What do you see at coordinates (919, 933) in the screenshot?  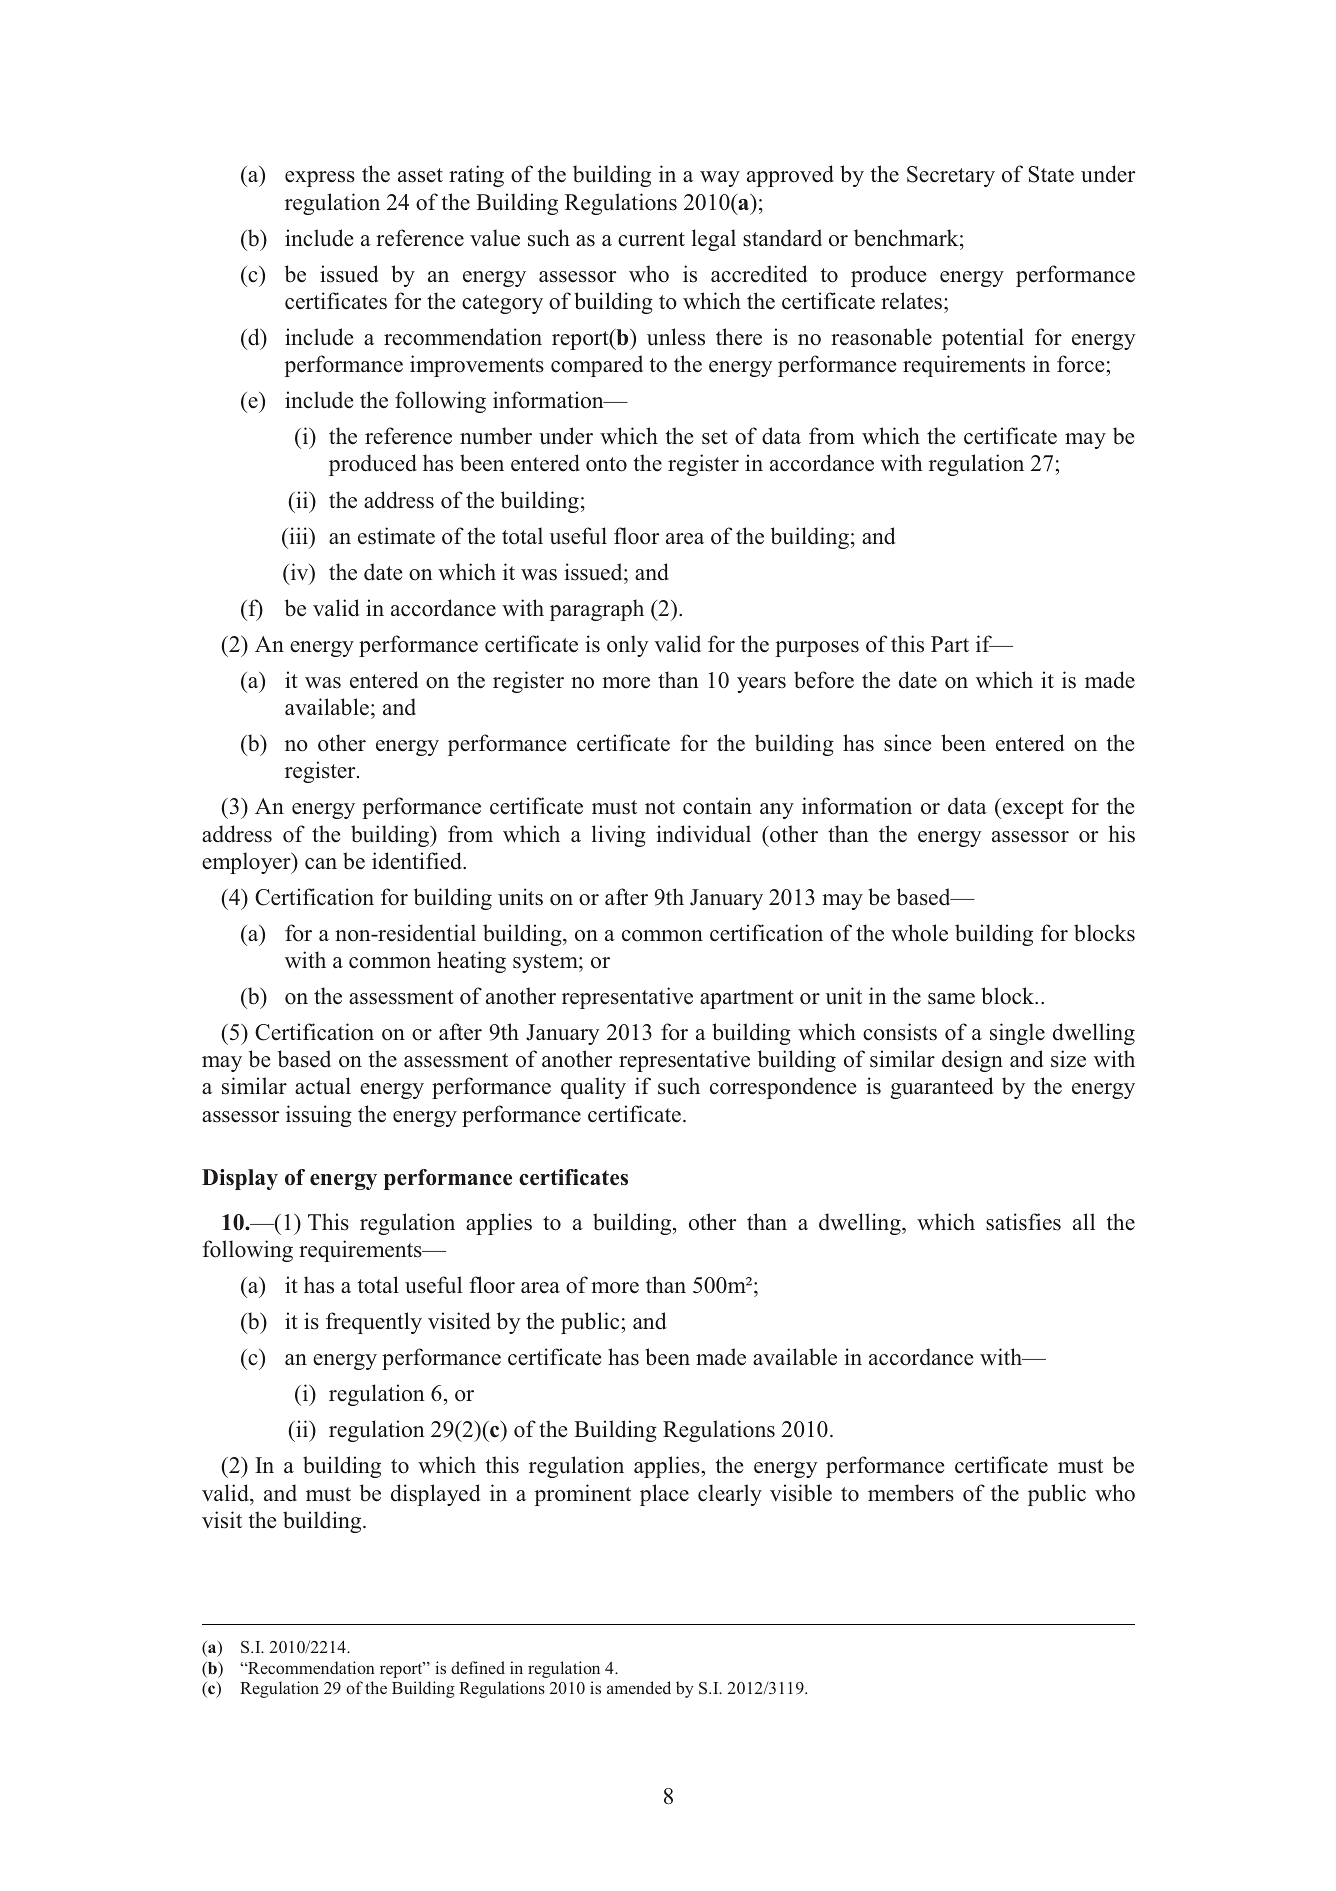 I see `whole` at bounding box center [919, 933].
